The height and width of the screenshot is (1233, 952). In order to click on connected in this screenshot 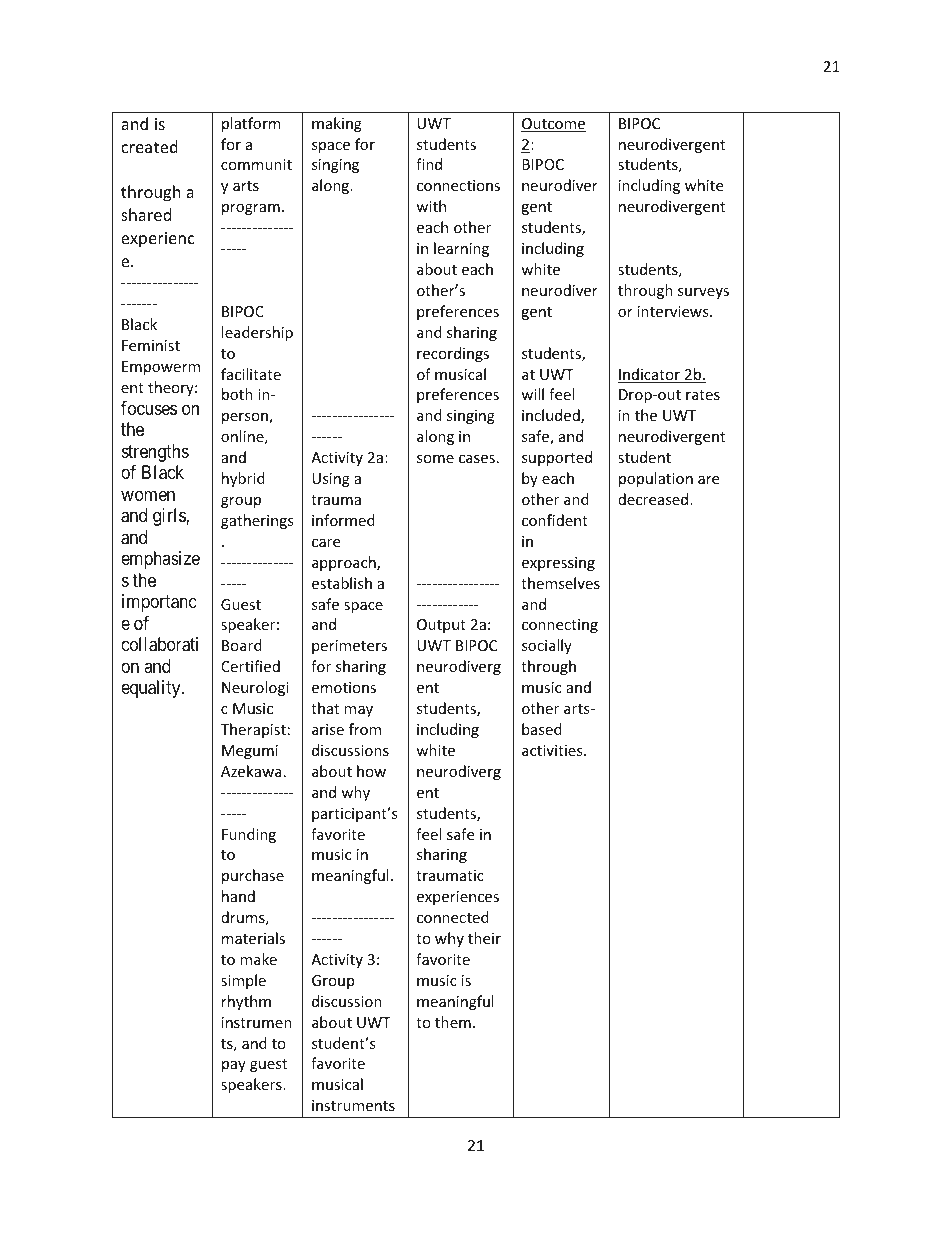, I will do `click(453, 917)`.
